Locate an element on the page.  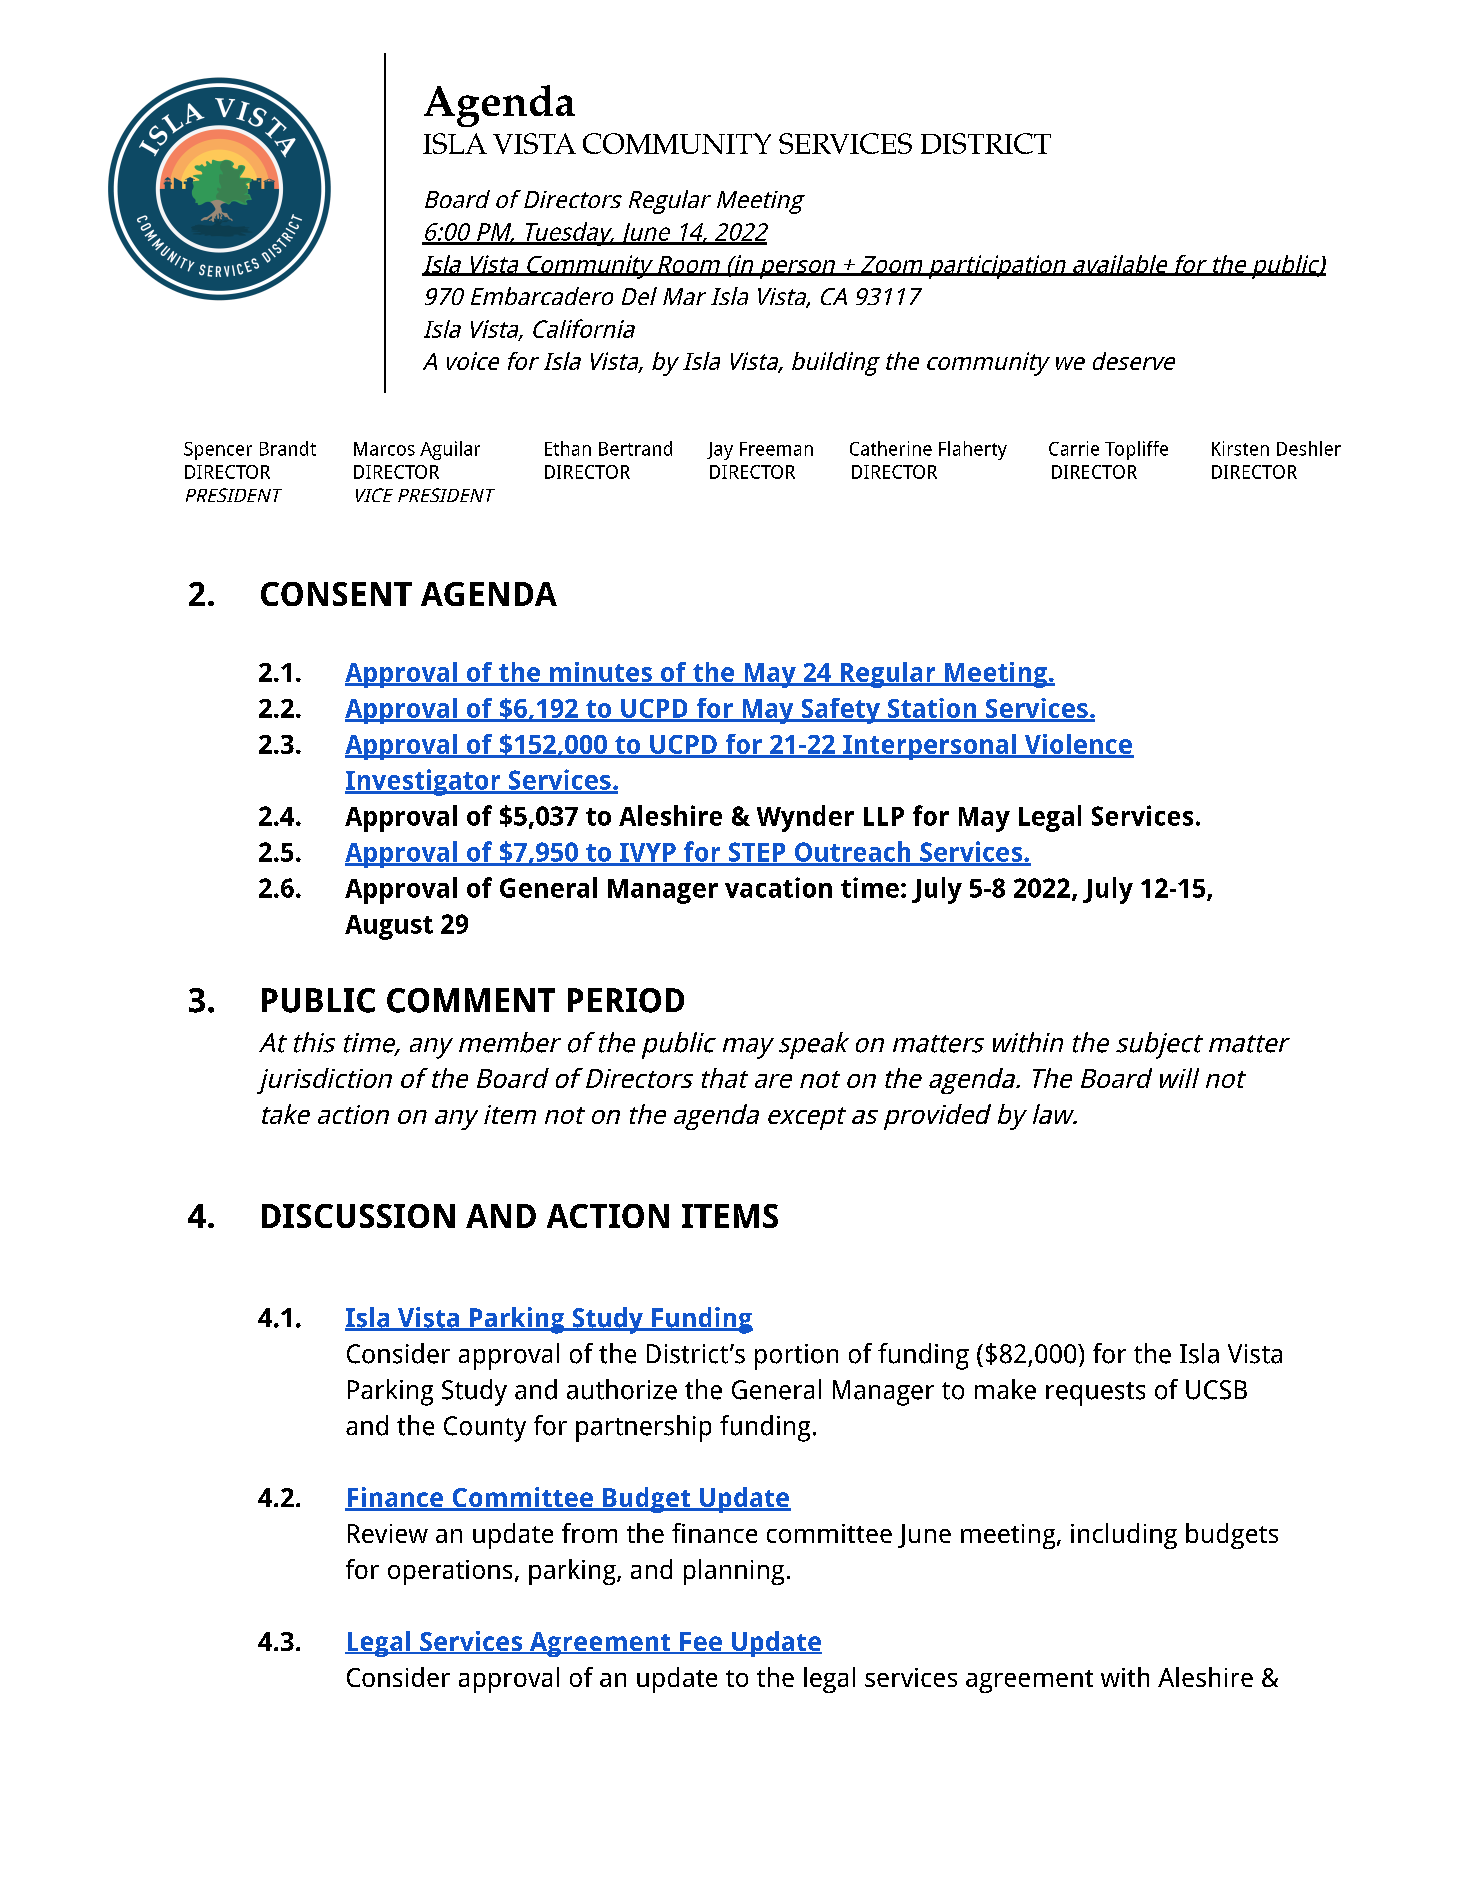
Jay is located at coordinates (720, 451).
